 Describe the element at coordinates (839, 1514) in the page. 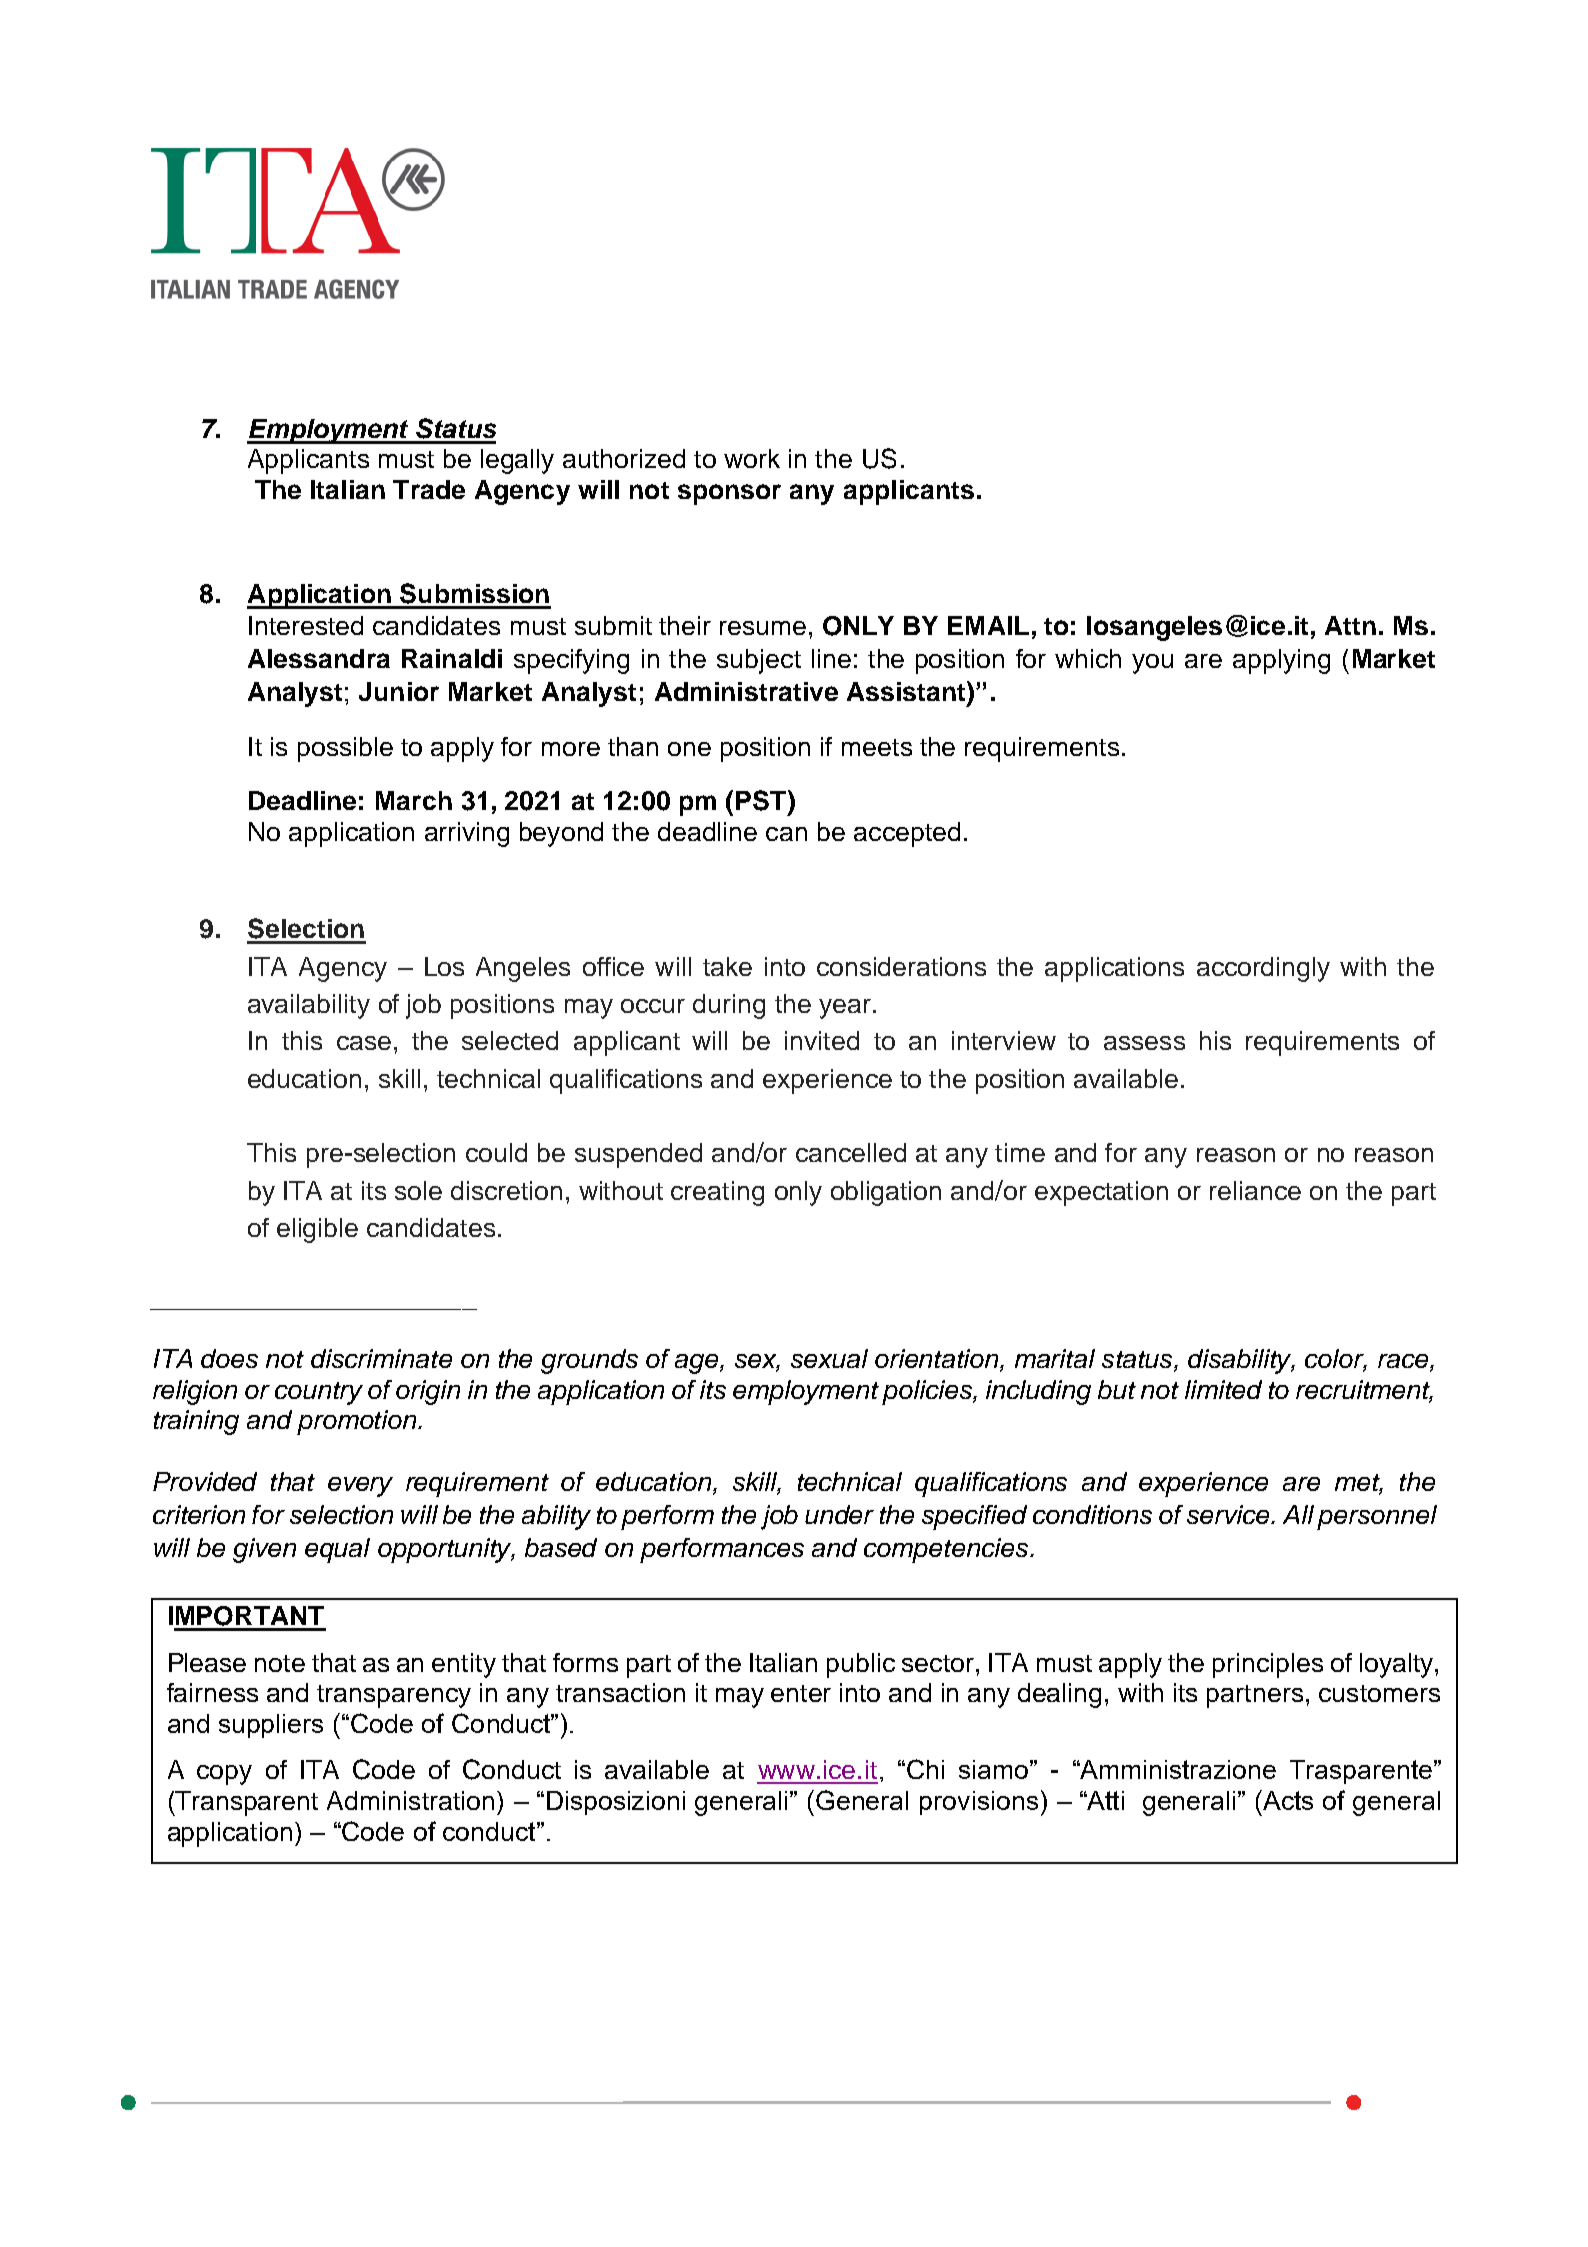

I see `under` at that location.
